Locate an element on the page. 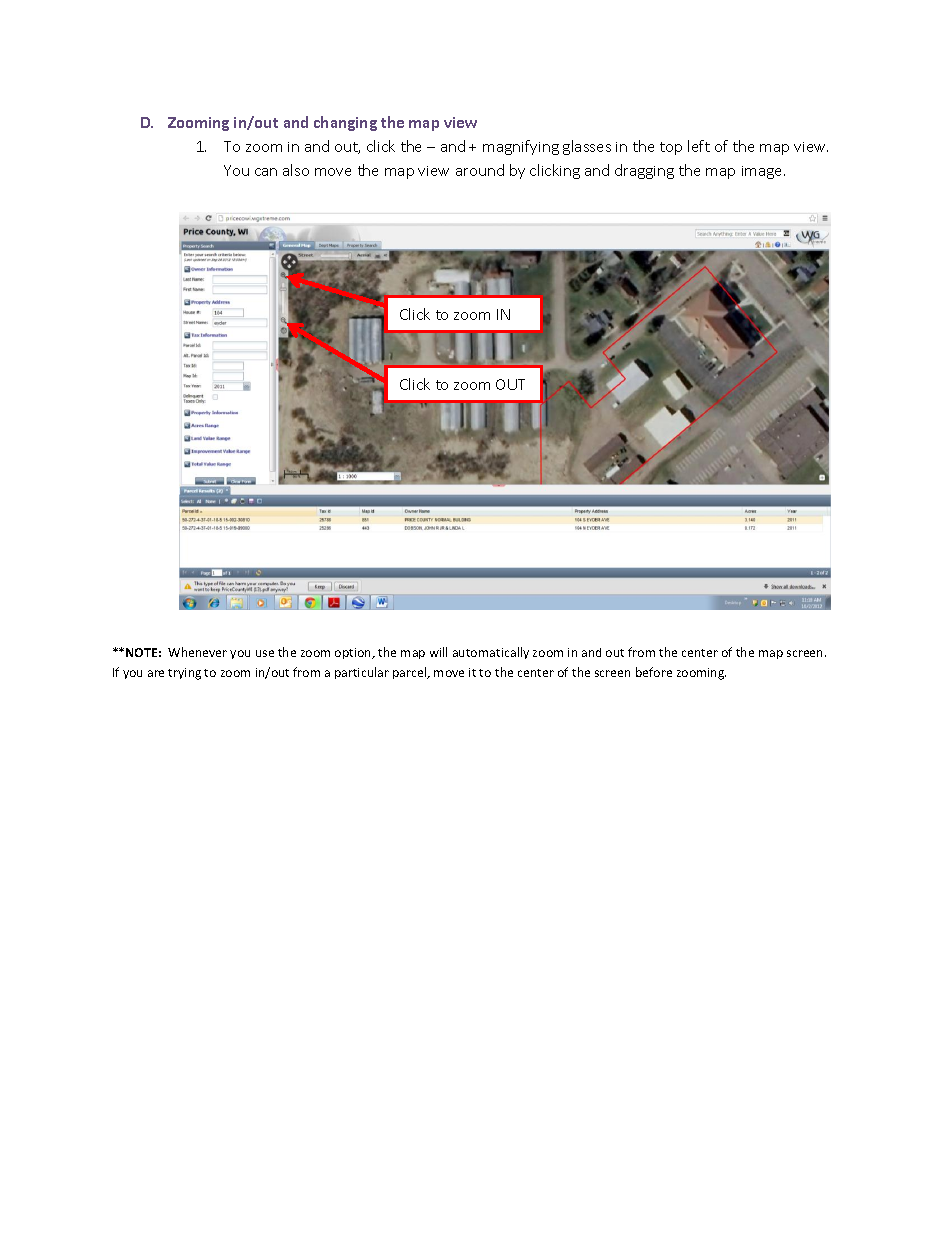  can is located at coordinates (266, 172).
